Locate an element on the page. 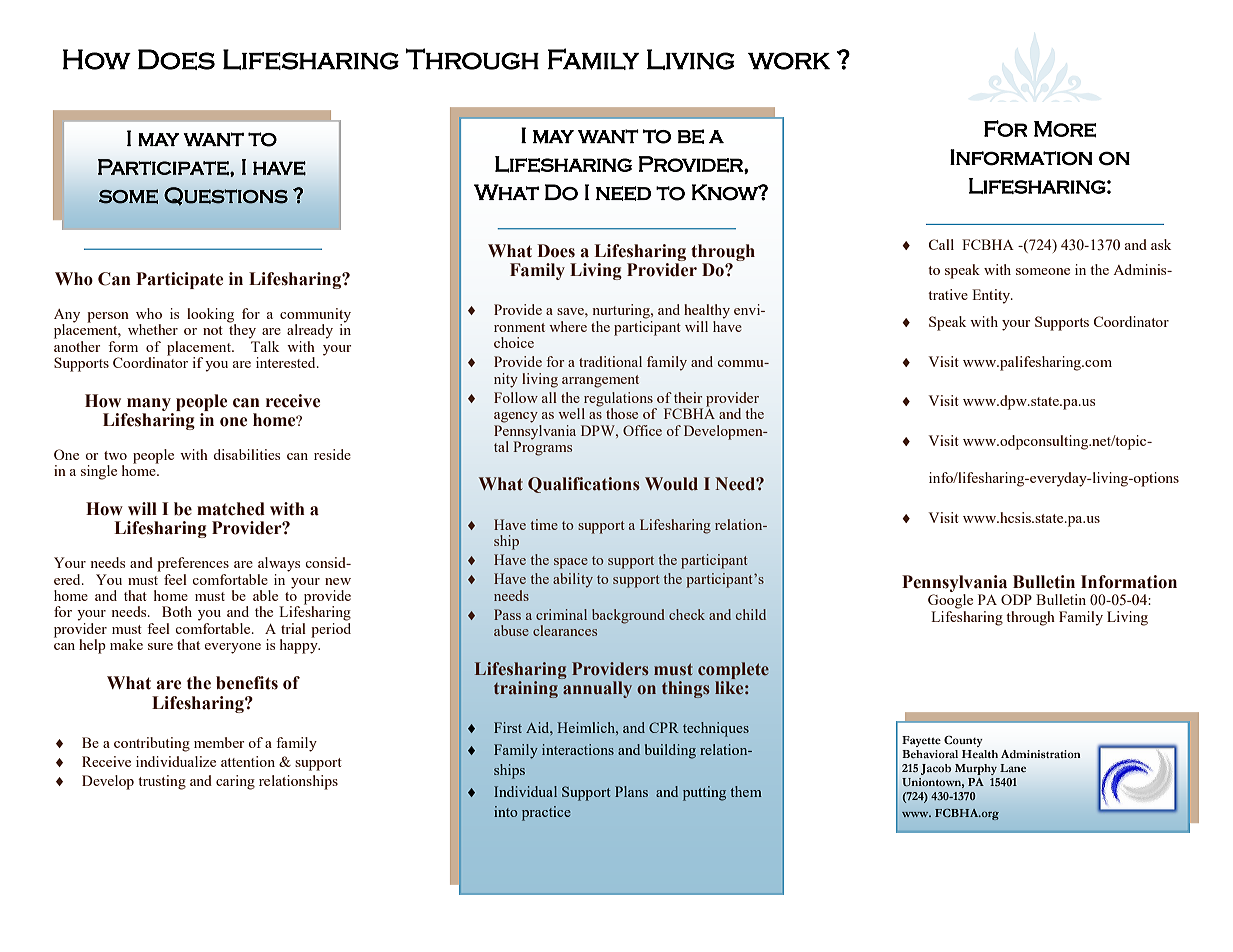 The width and height of the page is (1233, 952). caring is located at coordinates (235, 782).
